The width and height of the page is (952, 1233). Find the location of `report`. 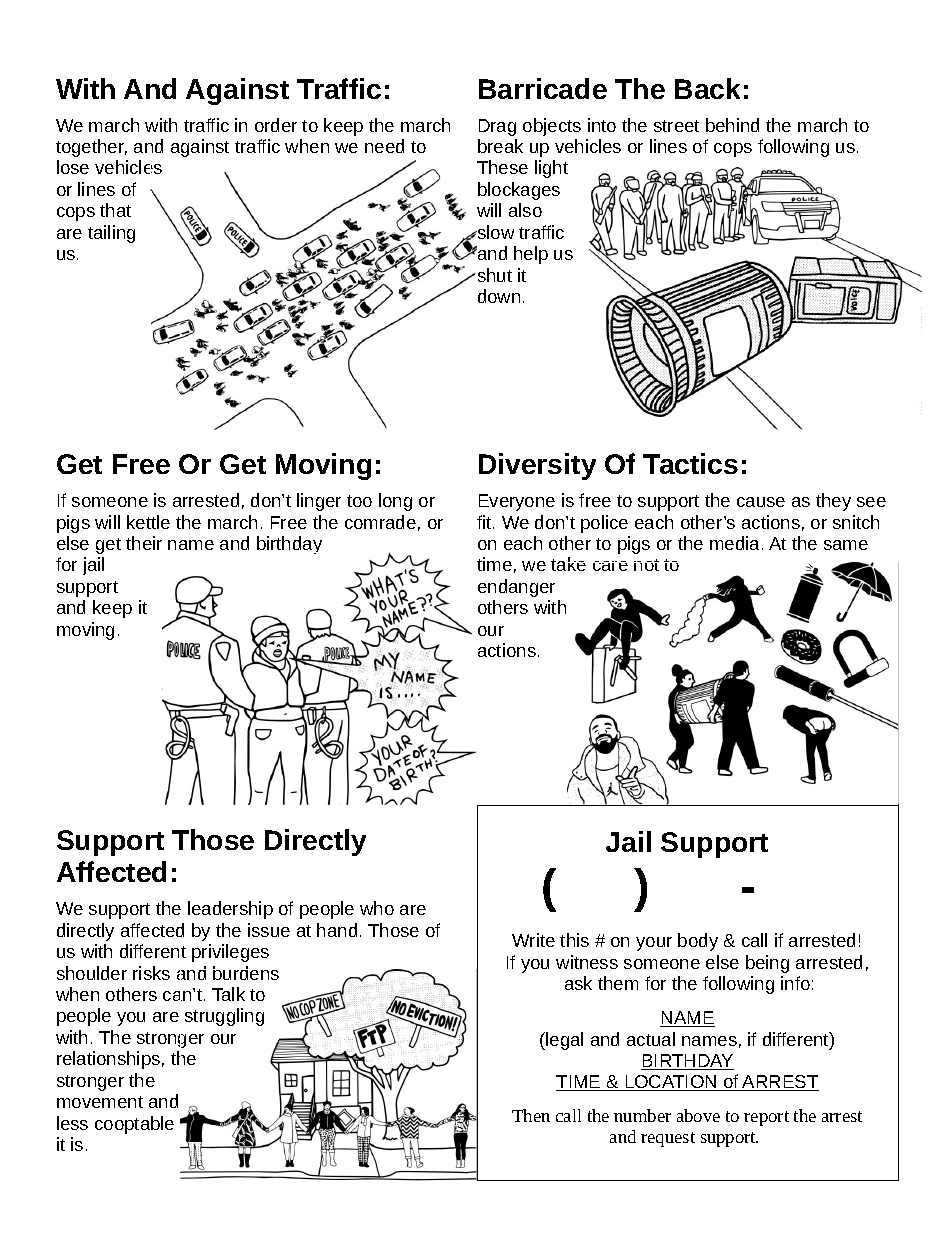

report is located at coordinates (766, 1118).
